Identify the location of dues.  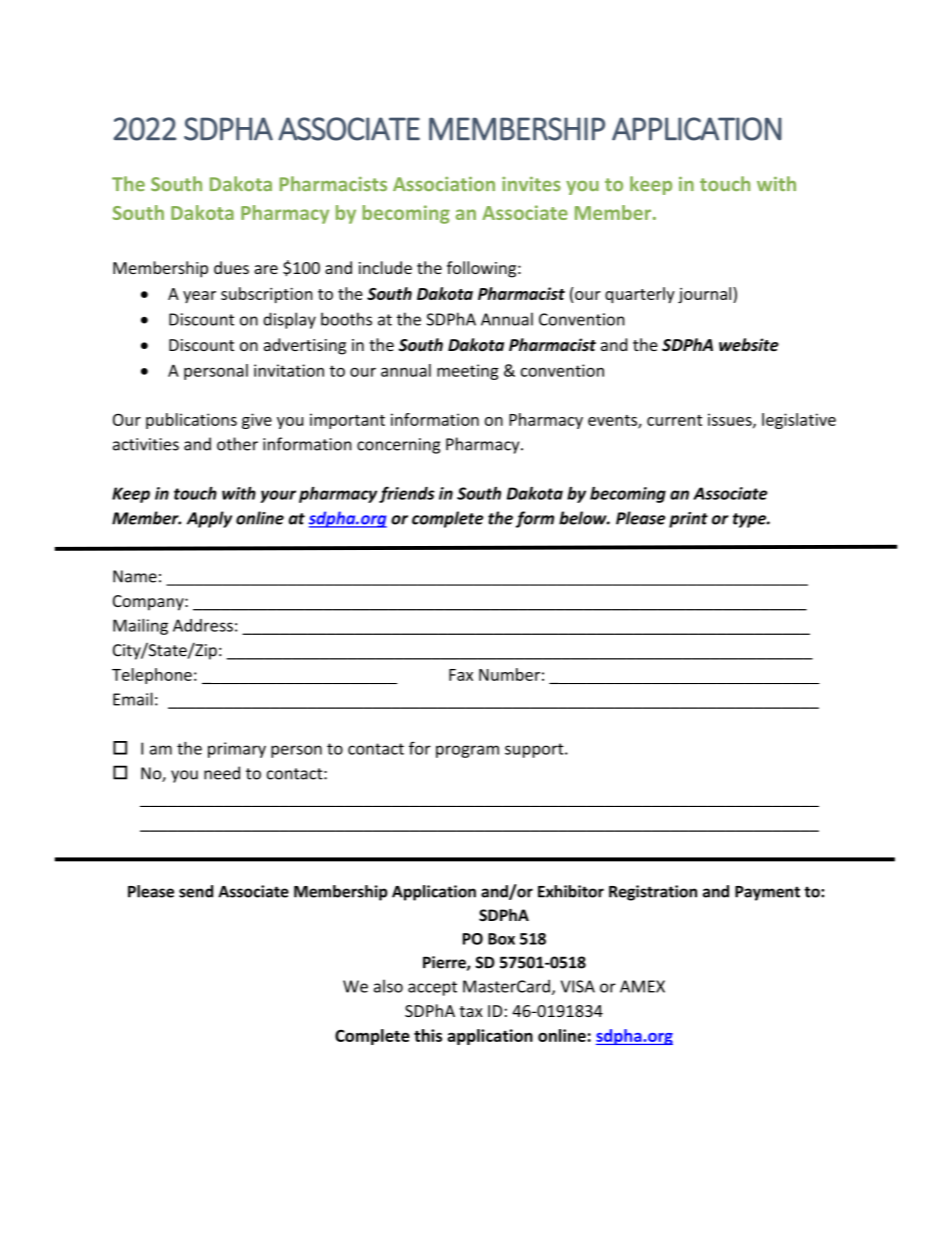
(231, 267).
